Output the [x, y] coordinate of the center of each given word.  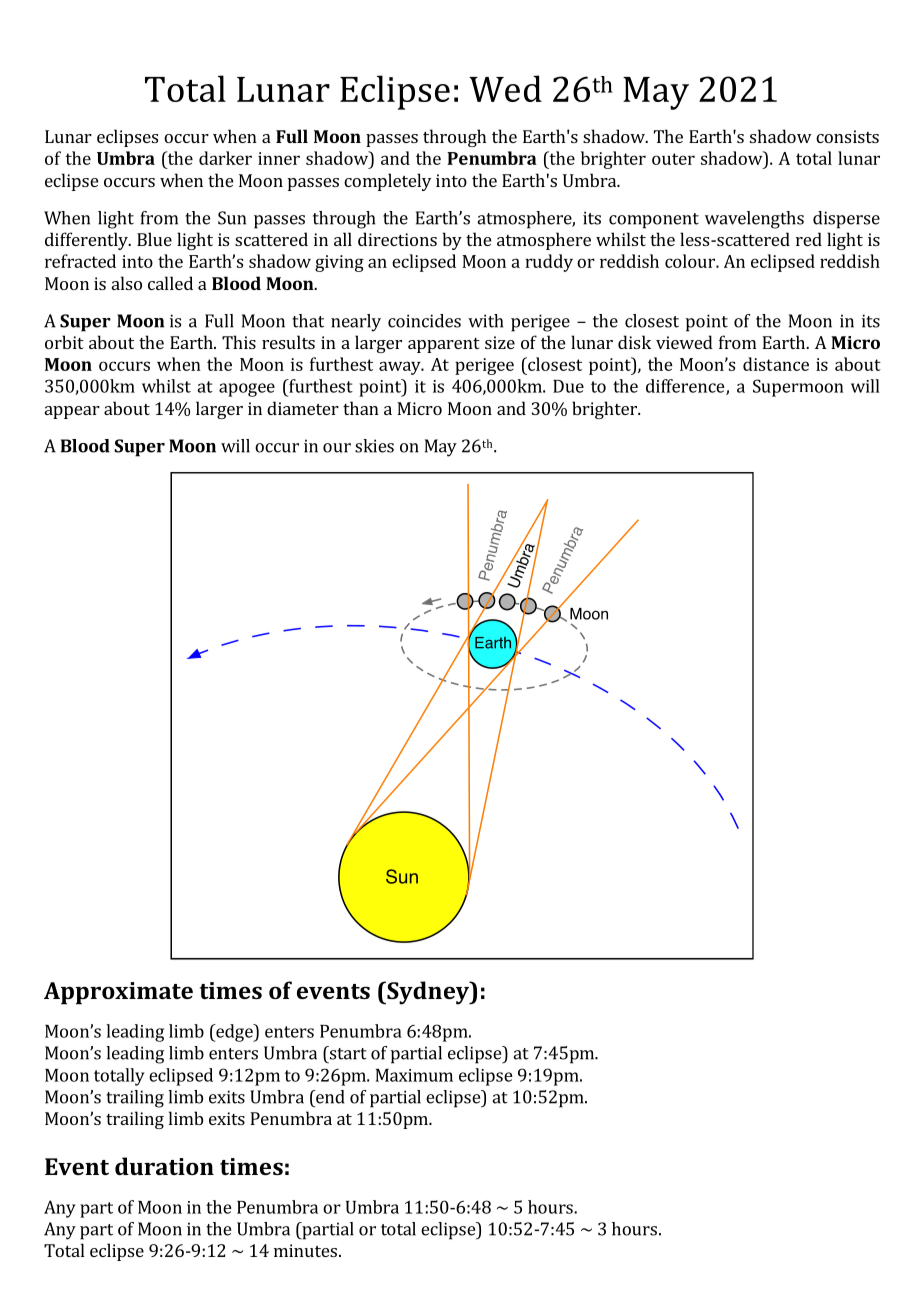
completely [387, 182]
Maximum [414, 1075]
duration [164, 1166]
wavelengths [754, 220]
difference [686, 387]
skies [374, 446]
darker [225, 158]
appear [72, 412]
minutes [305, 1250]
